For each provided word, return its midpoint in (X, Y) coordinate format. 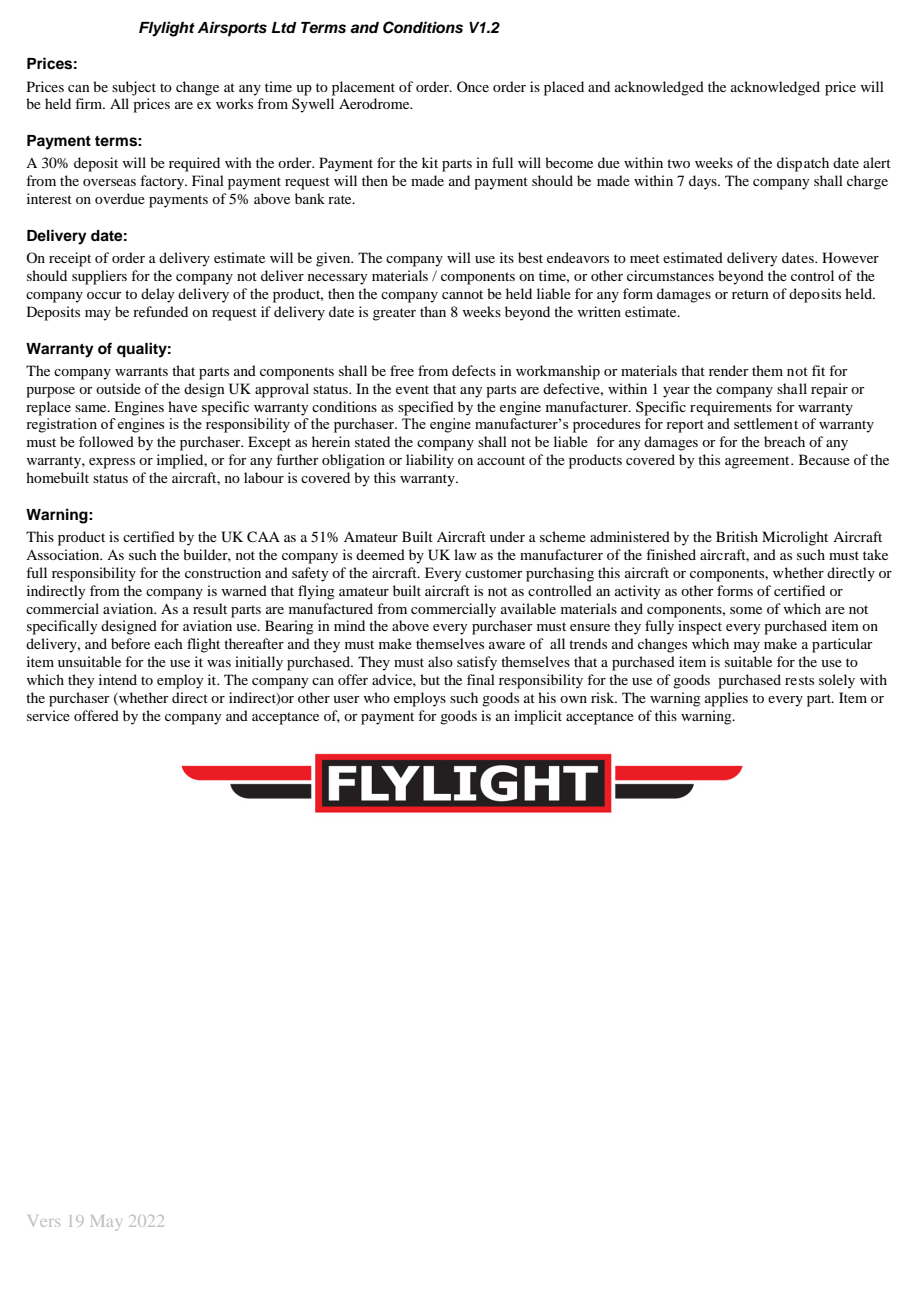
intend (118, 679)
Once (473, 86)
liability (430, 461)
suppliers (99, 277)
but (430, 679)
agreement (758, 462)
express (112, 463)
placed (564, 88)
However (850, 257)
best (530, 257)
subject (134, 88)
